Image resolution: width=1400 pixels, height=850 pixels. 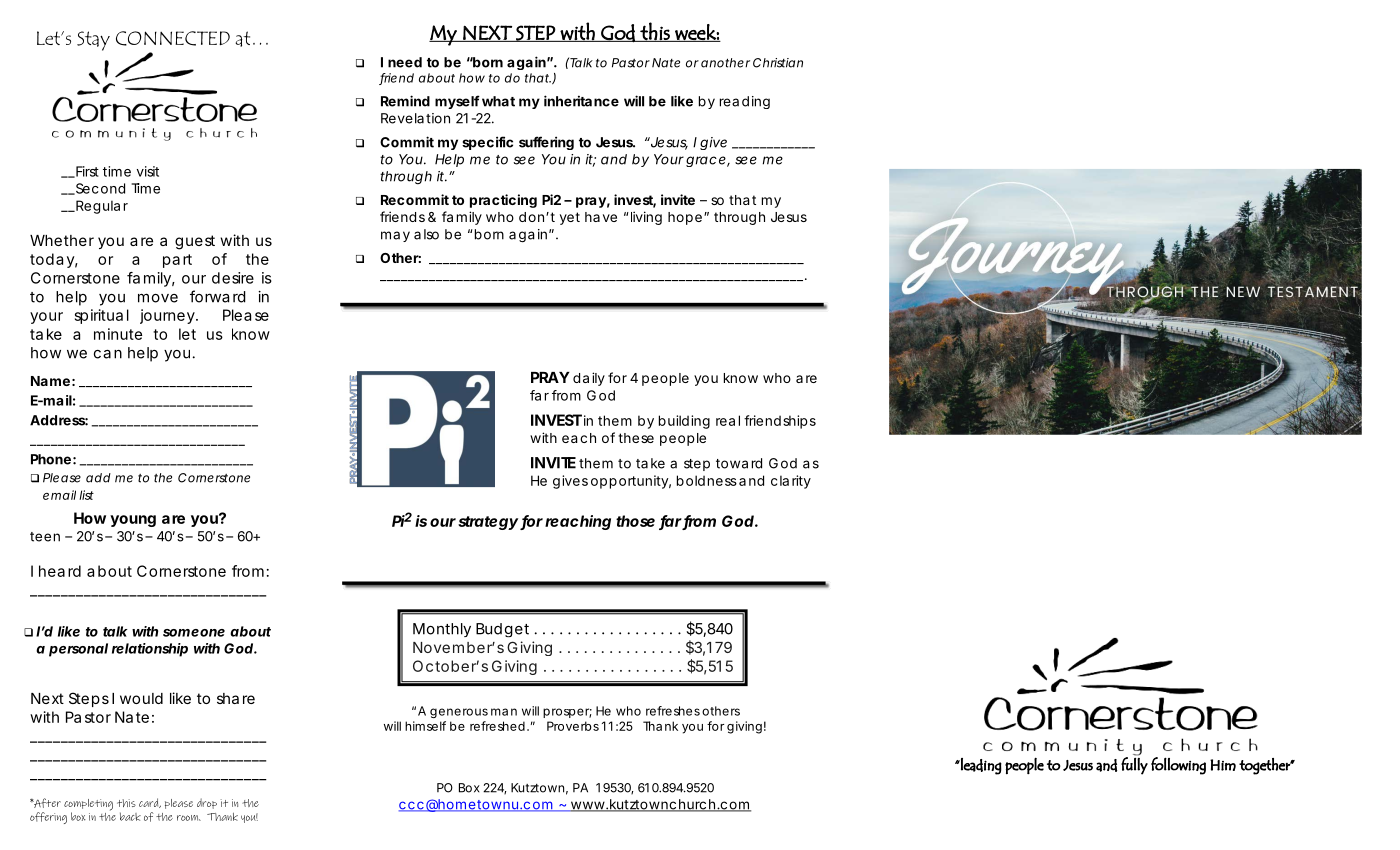 I want to click on Christian, so click(x=778, y=63).
